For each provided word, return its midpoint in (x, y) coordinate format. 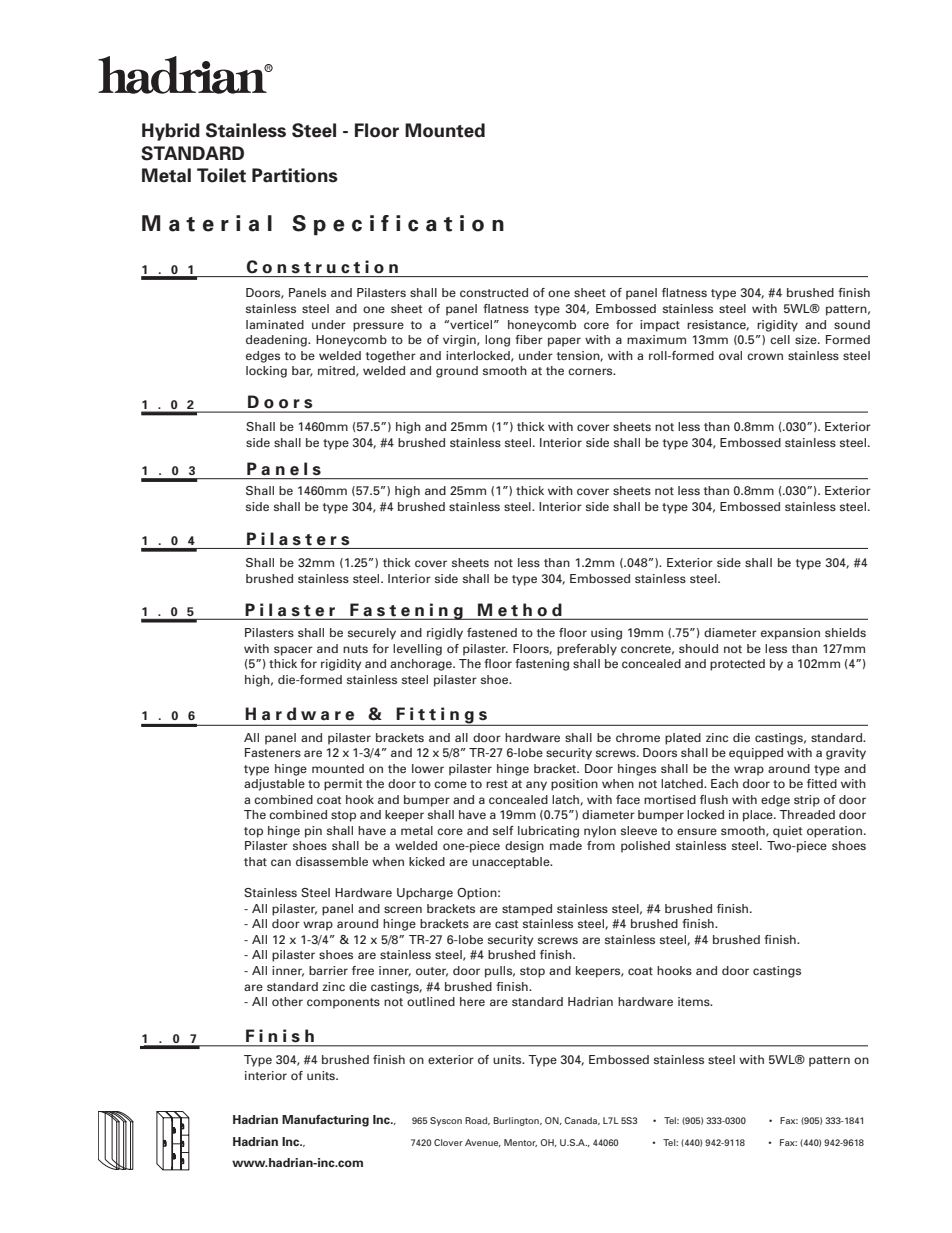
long (497, 341)
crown (765, 356)
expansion (790, 634)
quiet (787, 832)
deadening (277, 341)
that (255, 861)
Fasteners (273, 752)
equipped (756, 754)
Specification (398, 225)
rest (497, 784)
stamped (527, 910)
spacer (293, 651)
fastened (492, 632)
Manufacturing (325, 1121)
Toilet (221, 175)
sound (852, 324)
